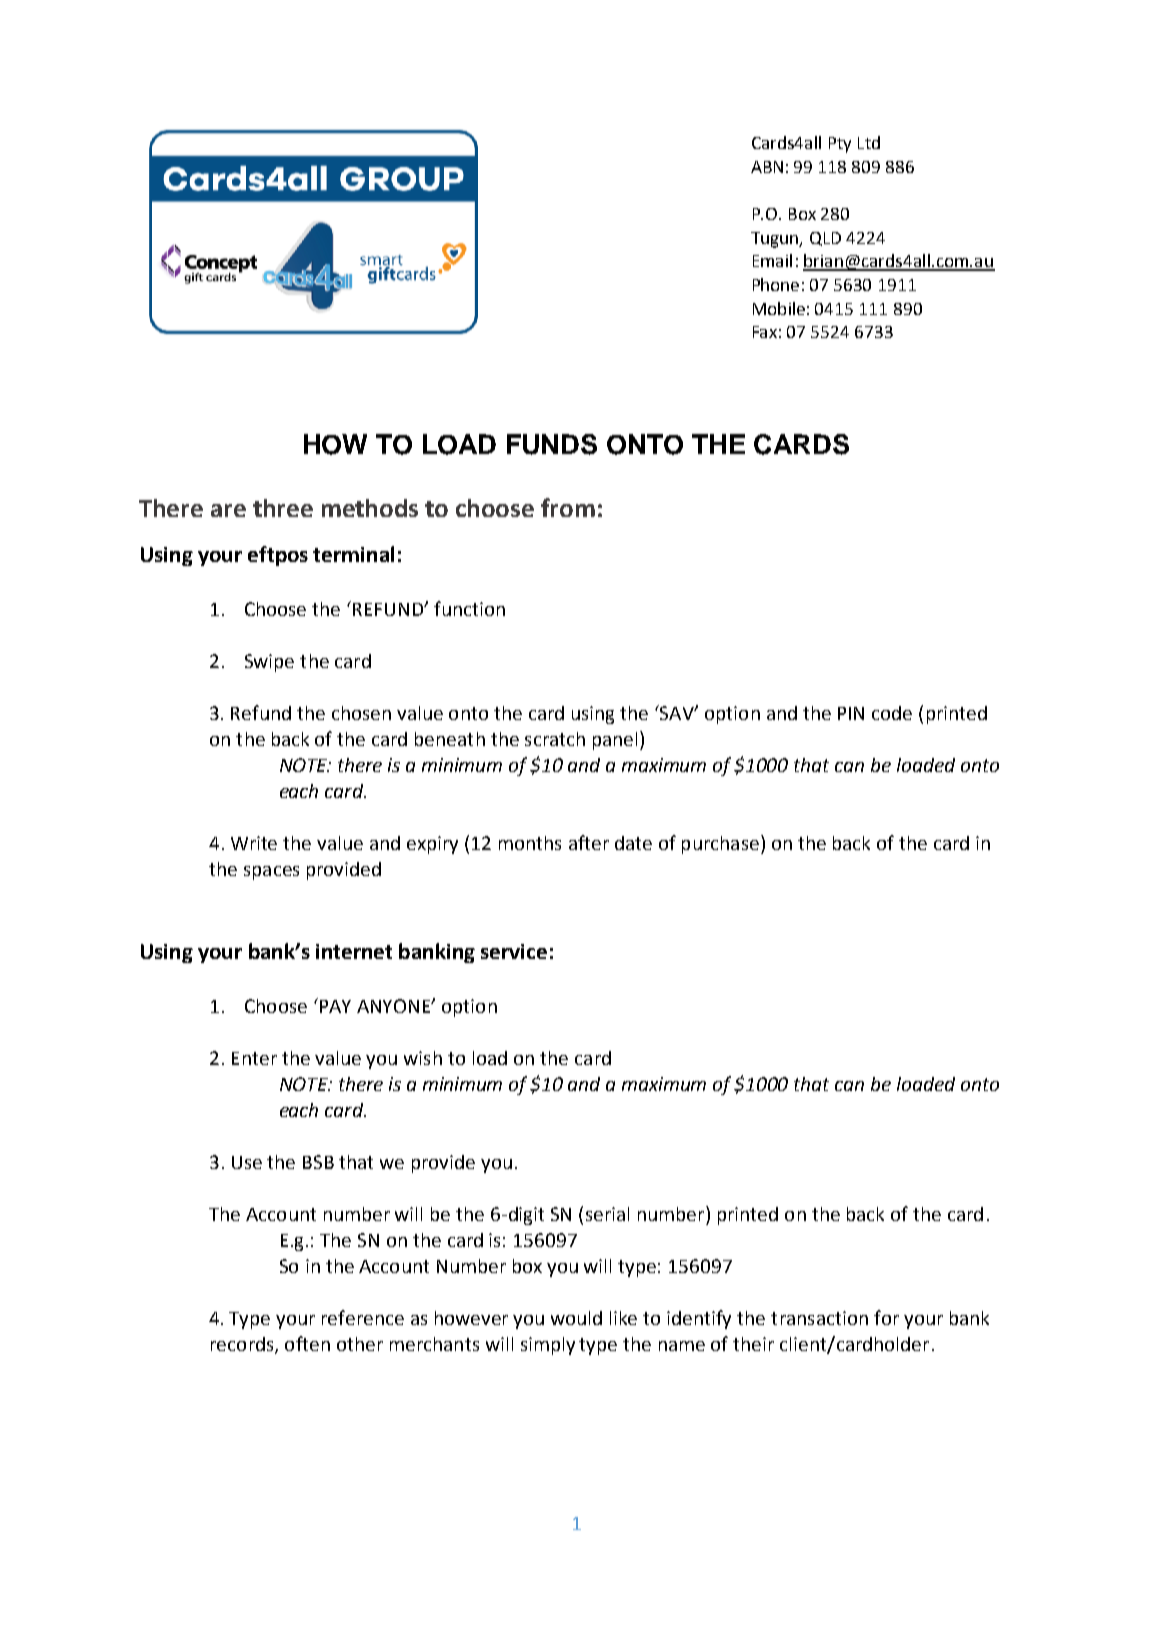 The height and width of the image is (1630, 1152). I want to click on Fax, so click(765, 332).
